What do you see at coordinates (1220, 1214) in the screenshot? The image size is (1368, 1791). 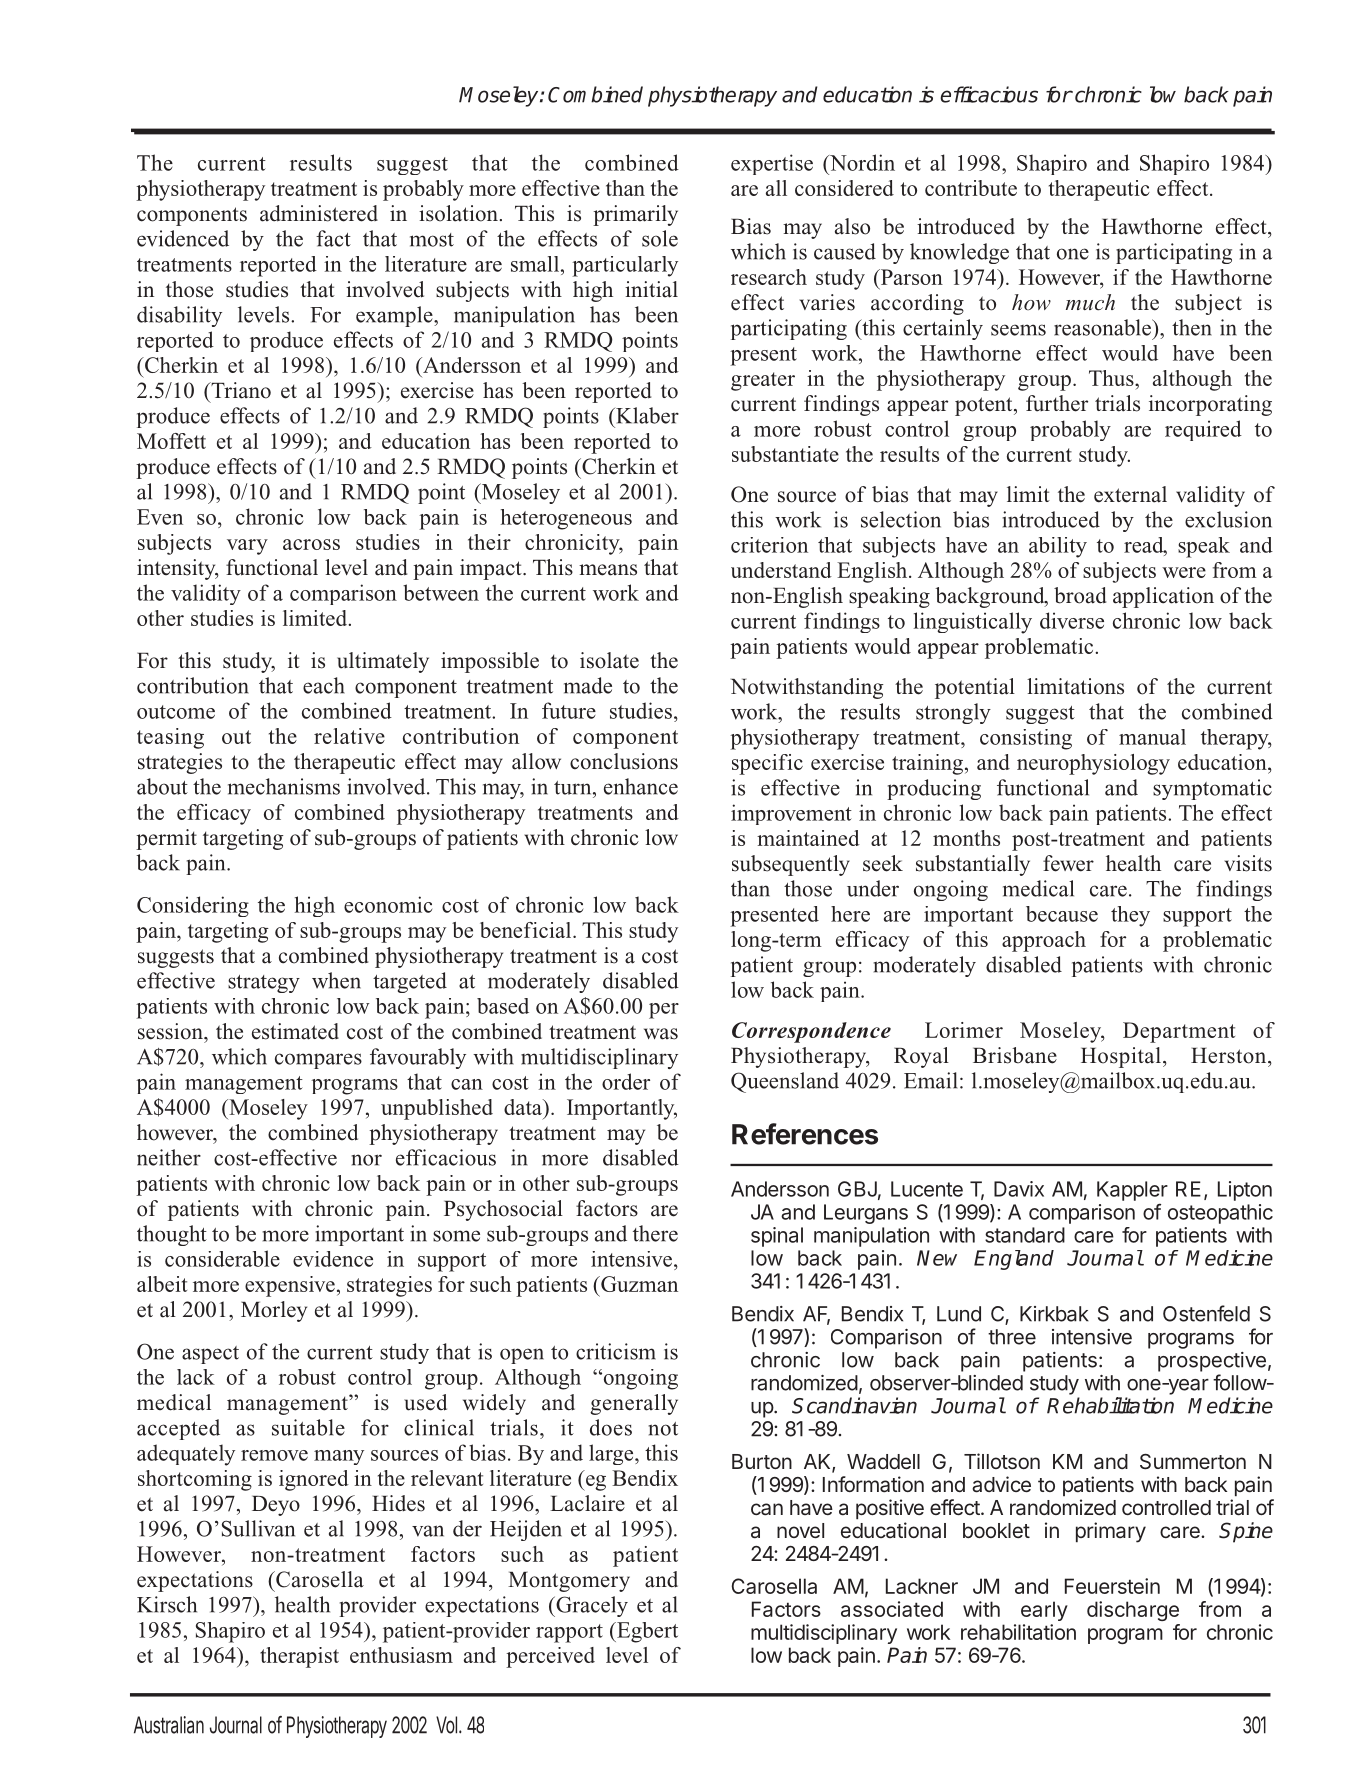 I see `osteopathic` at bounding box center [1220, 1214].
